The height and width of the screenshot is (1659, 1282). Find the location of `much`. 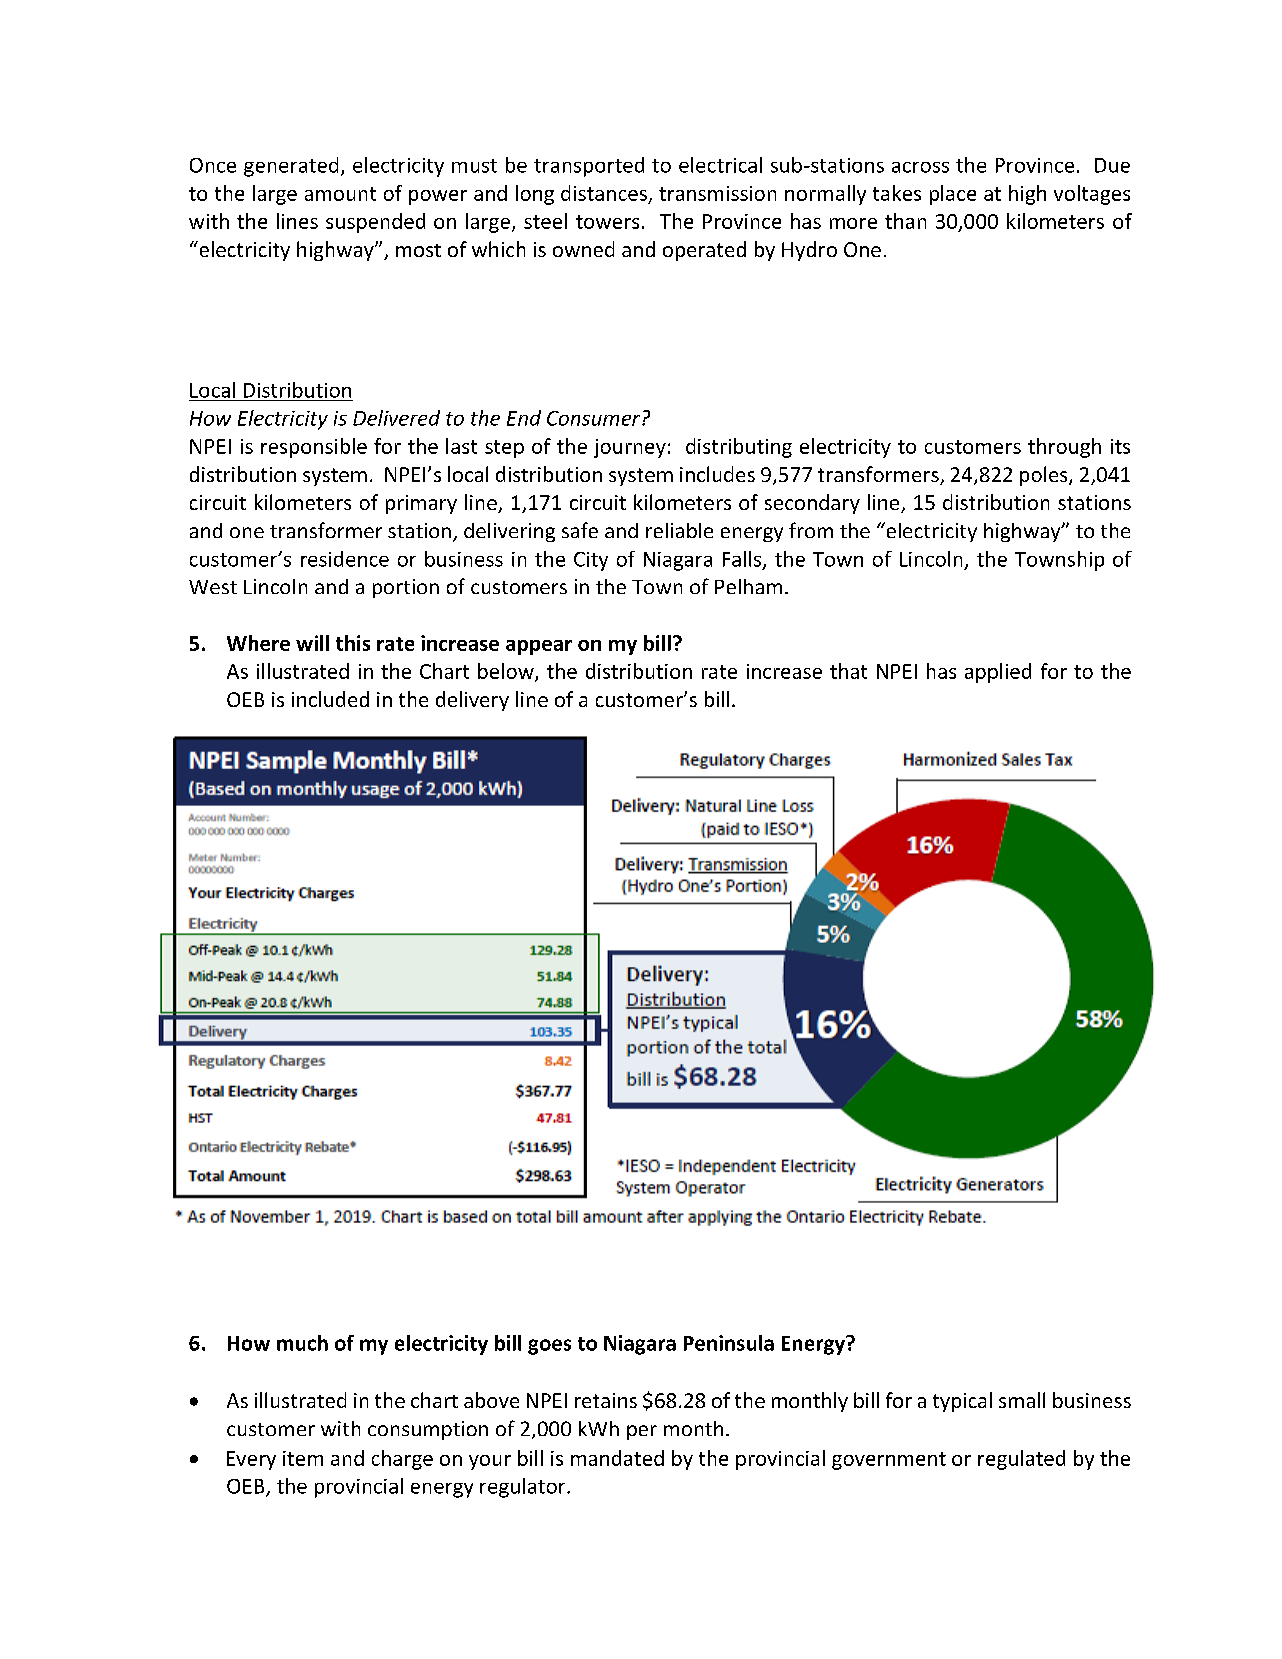

much is located at coordinates (302, 1343).
